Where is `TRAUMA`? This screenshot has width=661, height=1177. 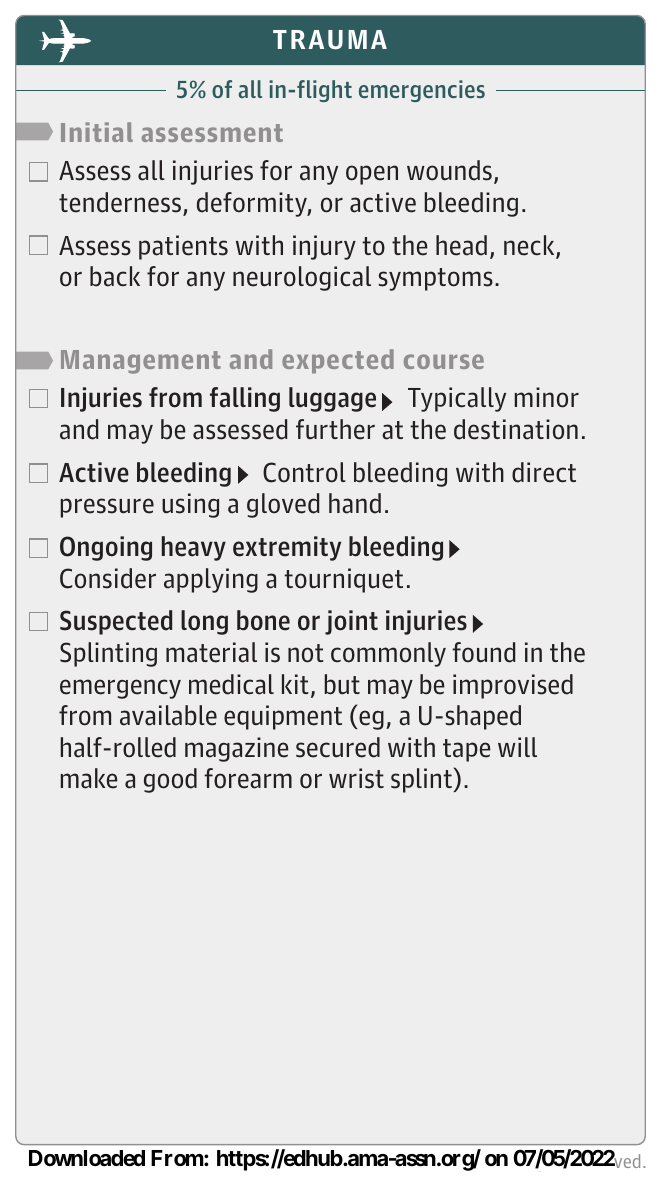
TRAUMA is located at coordinates (330, 40).
